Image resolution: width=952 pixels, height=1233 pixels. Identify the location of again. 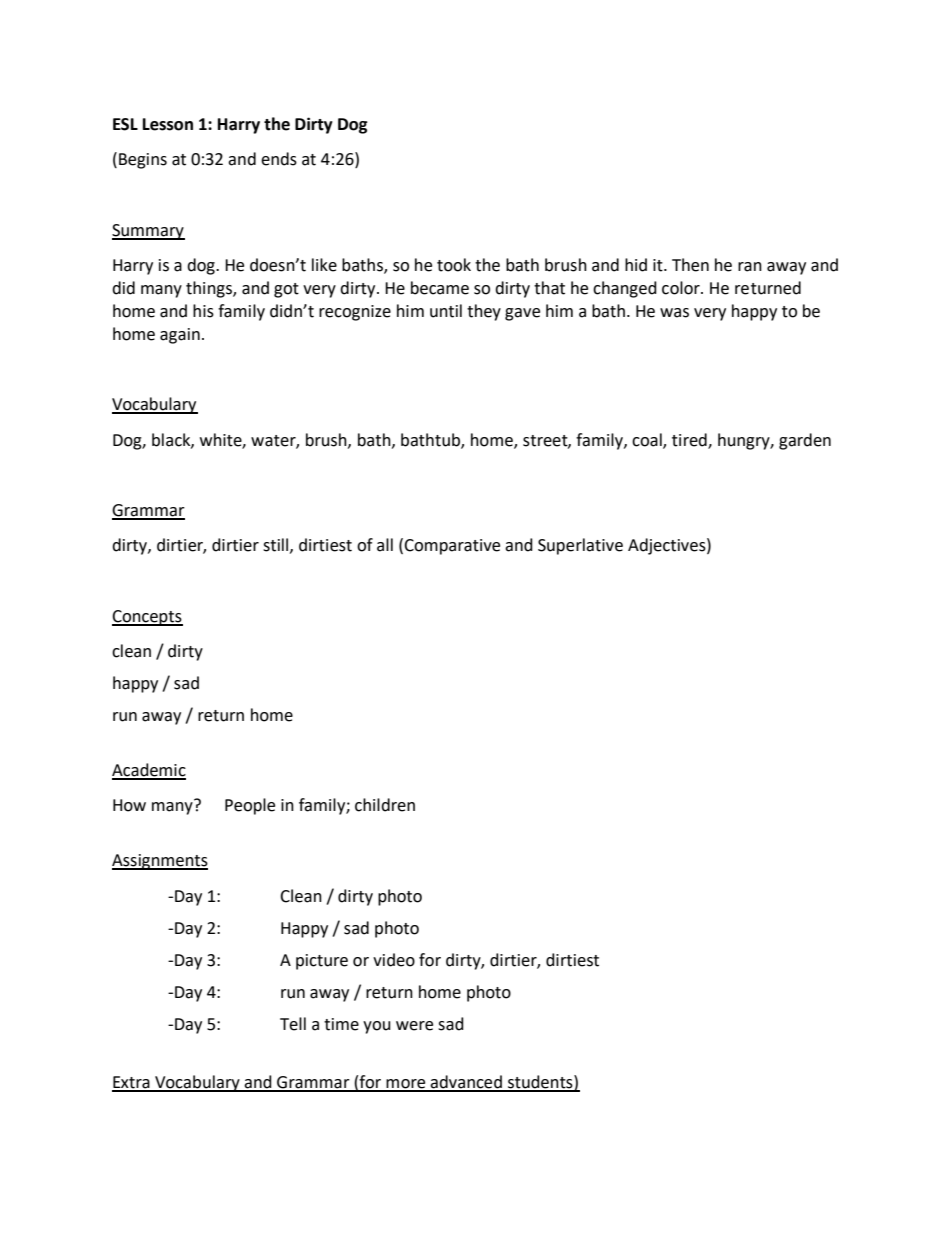
(180, 336).
